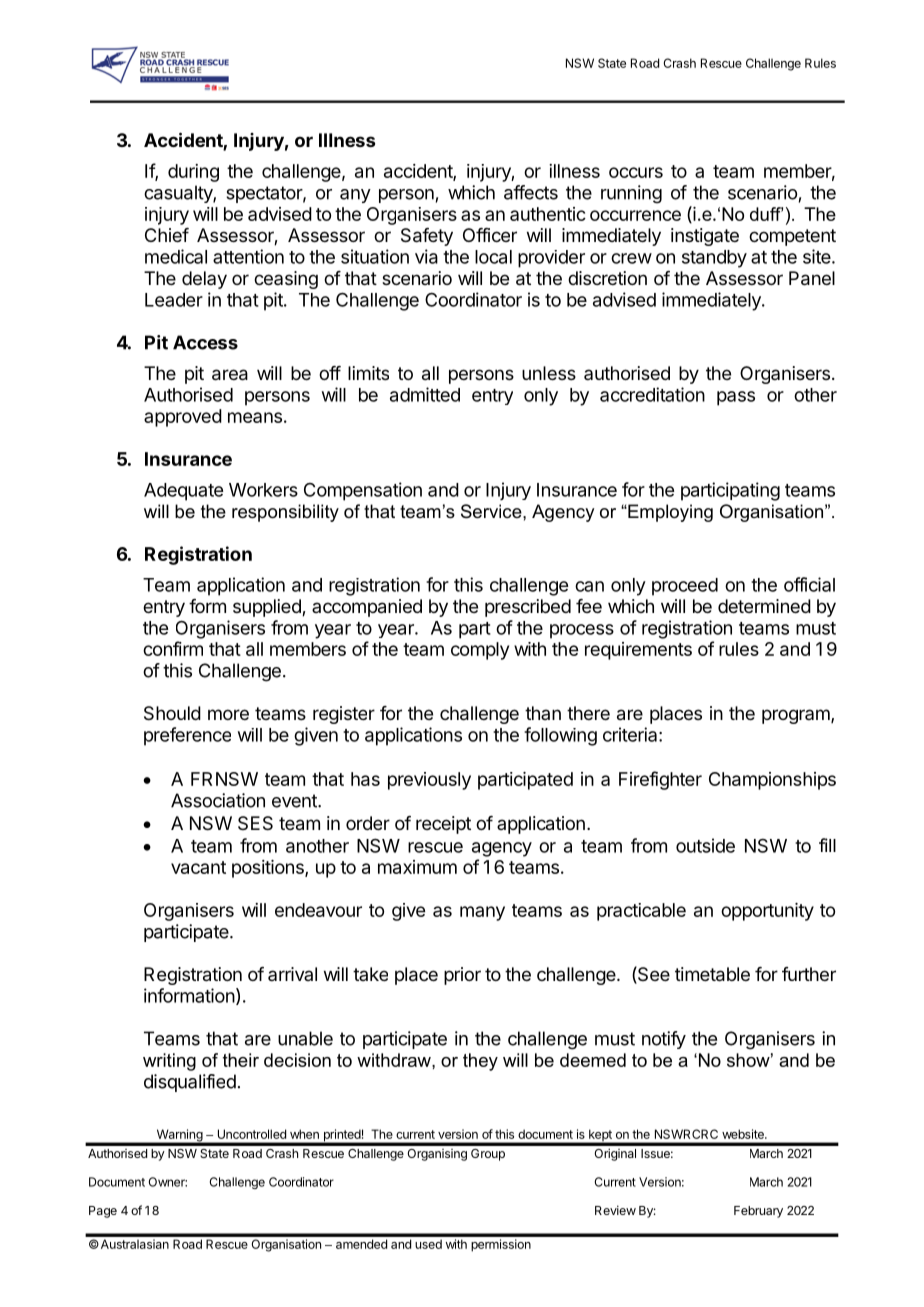 The height and width of the screenshot is (1307, 924). What do you see at coordinates (183, 418) in the screenshot?
I see `approved` at bounding box center [183, 418].
